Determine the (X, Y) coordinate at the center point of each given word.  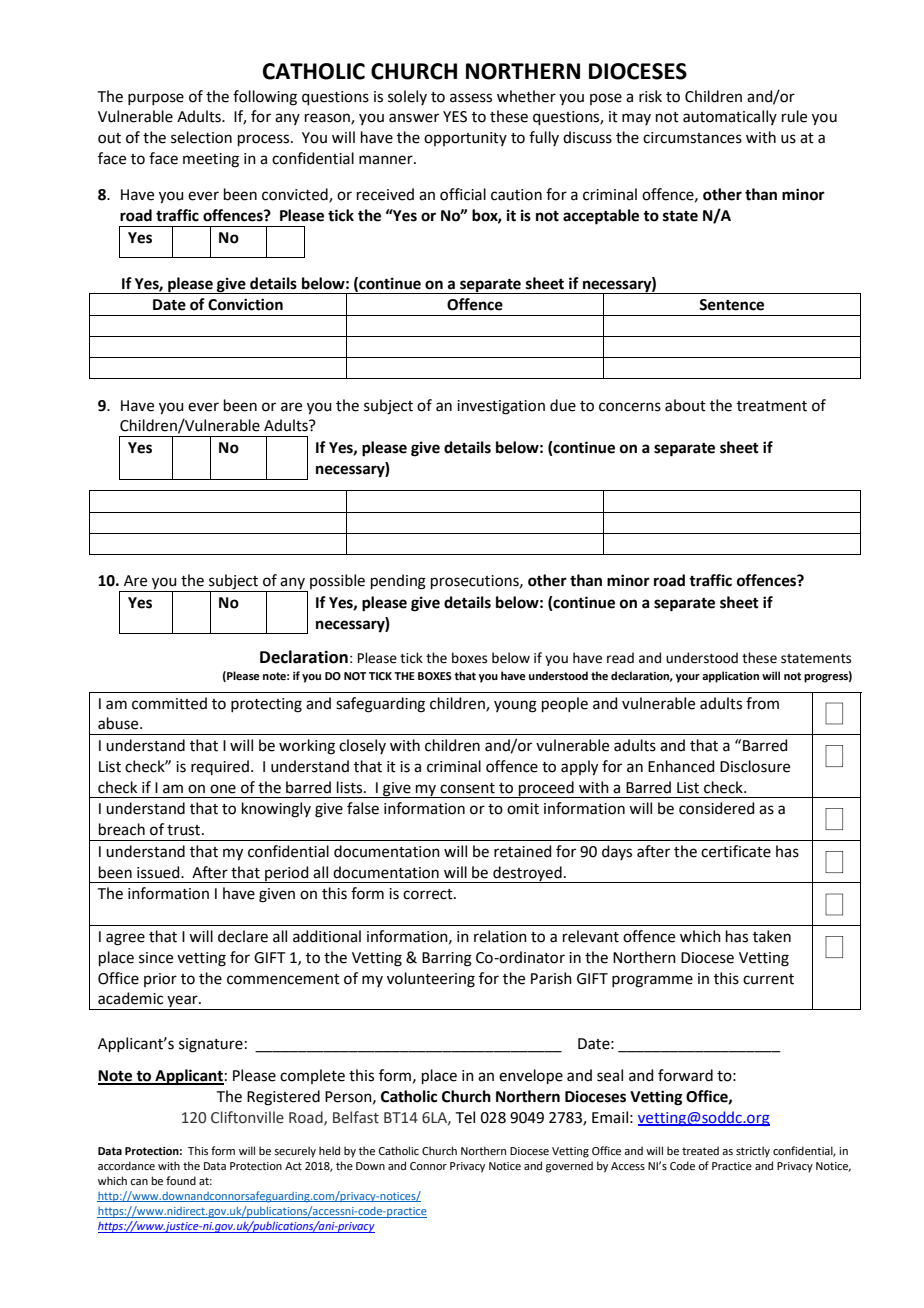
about (685, 405)
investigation (501, 407)
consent (467, 788)
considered (717, 808)
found (181, 1180)
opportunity (465, 139)
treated (700, 1150)
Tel (465, 1117)
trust (185, 830)
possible (337, 581)
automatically (730, 117)
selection (201, 137)
